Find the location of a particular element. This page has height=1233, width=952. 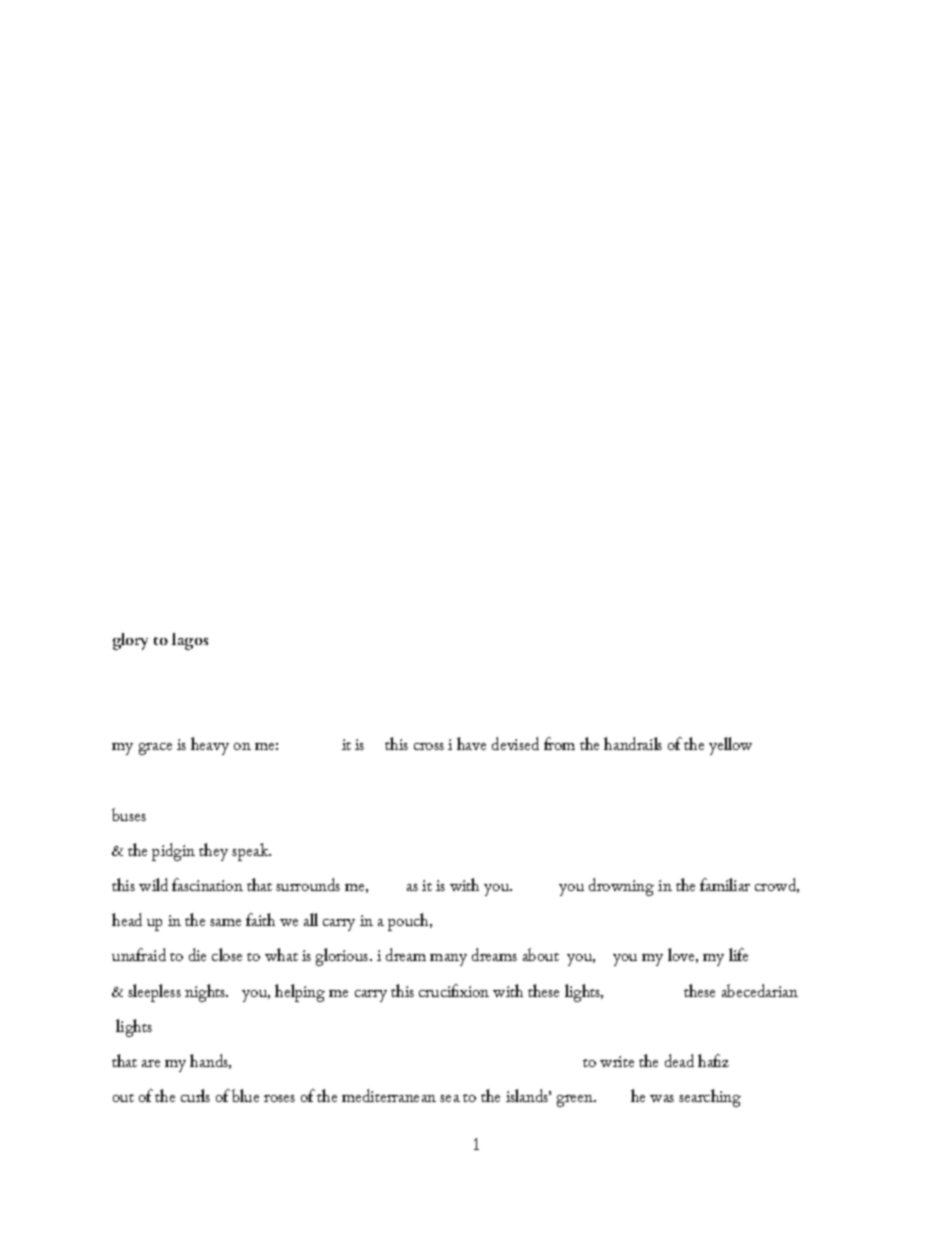

they is located at coordinates (213, 852).
